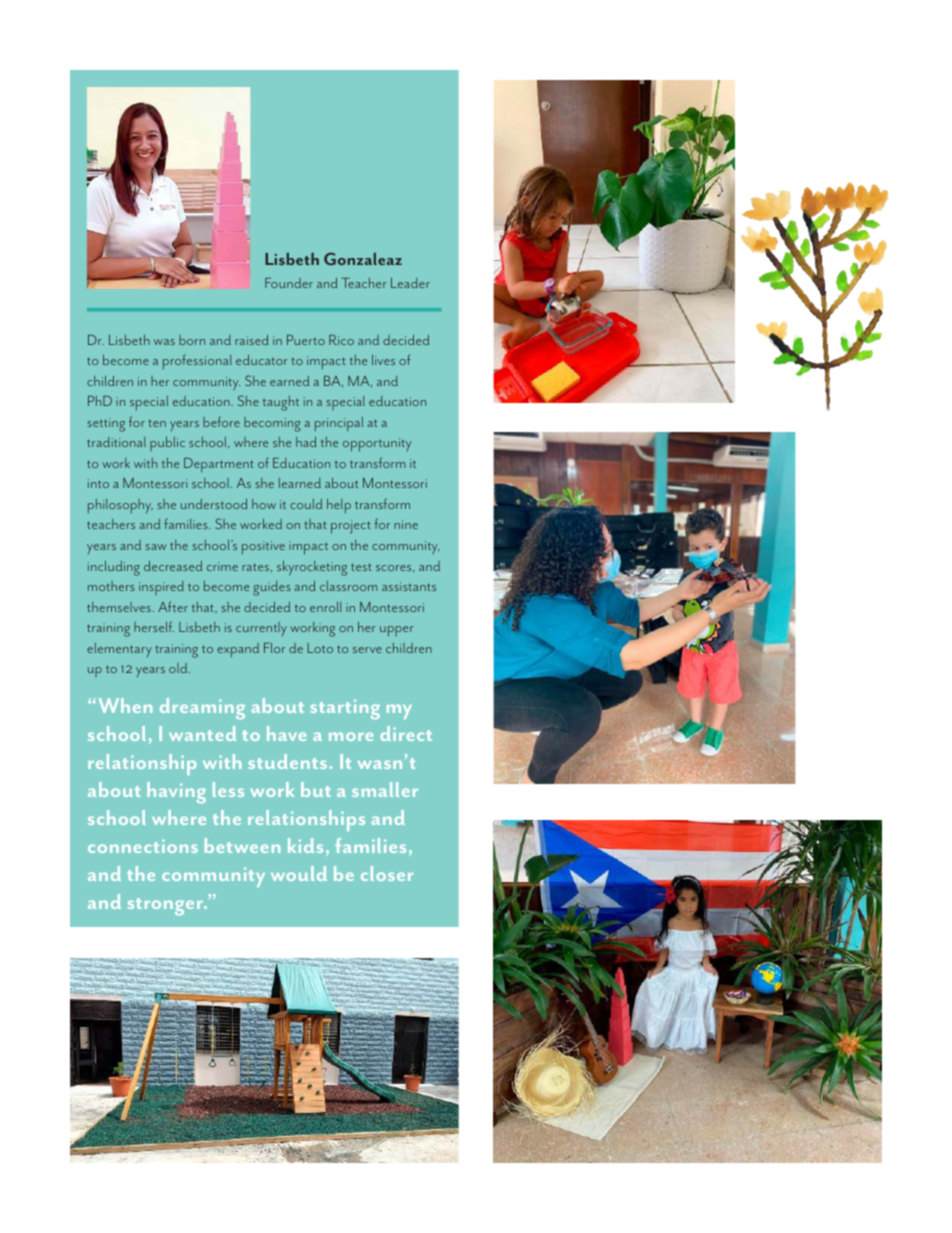 This image has height=1233, width=952. What do you see at coordinates (349, 586) in the image?
I see `classroom` at bounding box center [349, 586].
